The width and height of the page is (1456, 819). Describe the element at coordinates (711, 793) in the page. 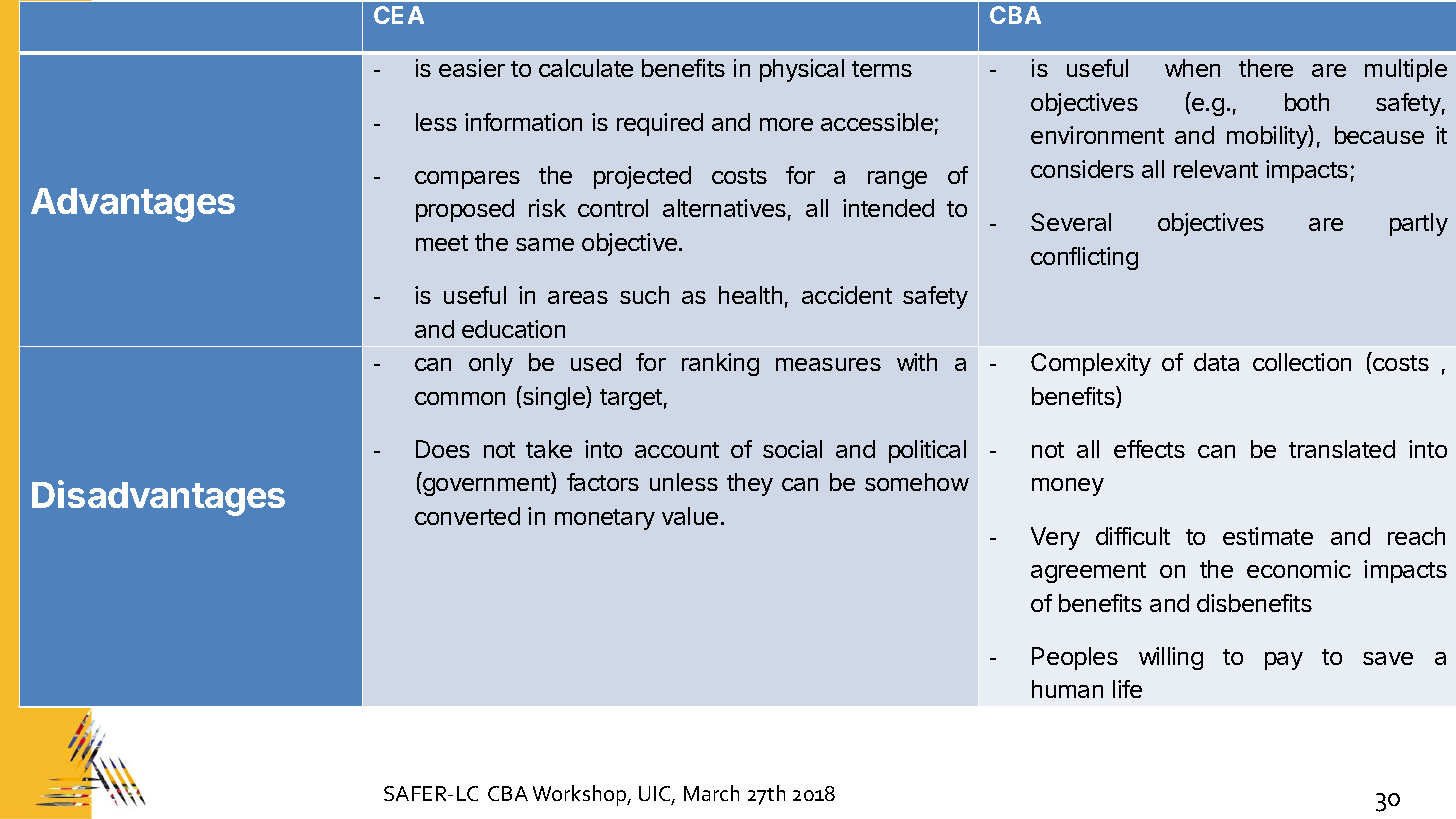

I see `March` at that location.
